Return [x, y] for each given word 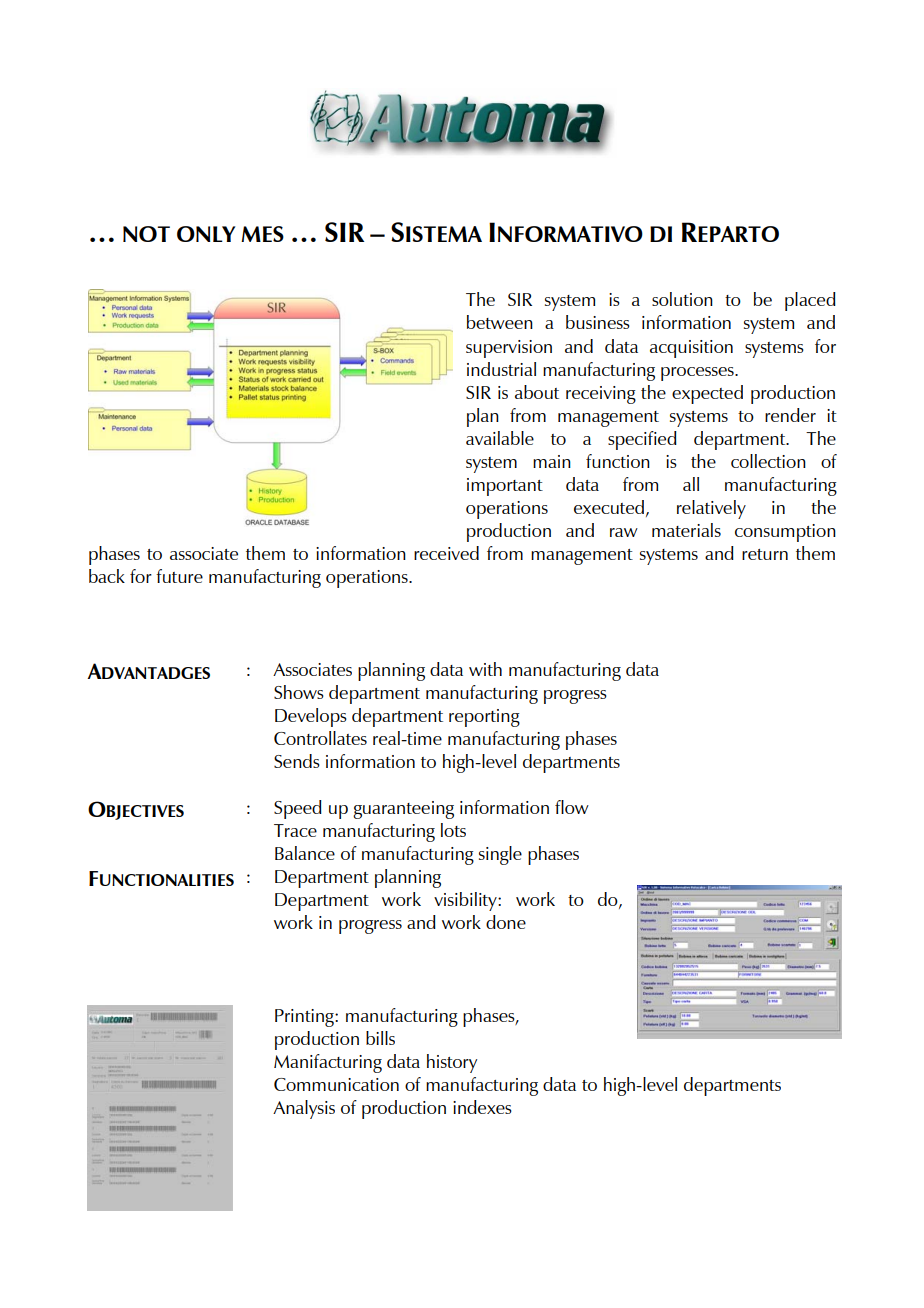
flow [572, 807]
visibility [466, 901]
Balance [305, 853]
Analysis [304, 1109]
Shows [299, 692]
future [179, 576]
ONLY [206, 234]
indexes [482, 1107]
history [452, 1063]
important [505, 487]
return [765, 554]
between [500, 322]
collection [768, 461]
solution [682, 299]
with [485, 669]
